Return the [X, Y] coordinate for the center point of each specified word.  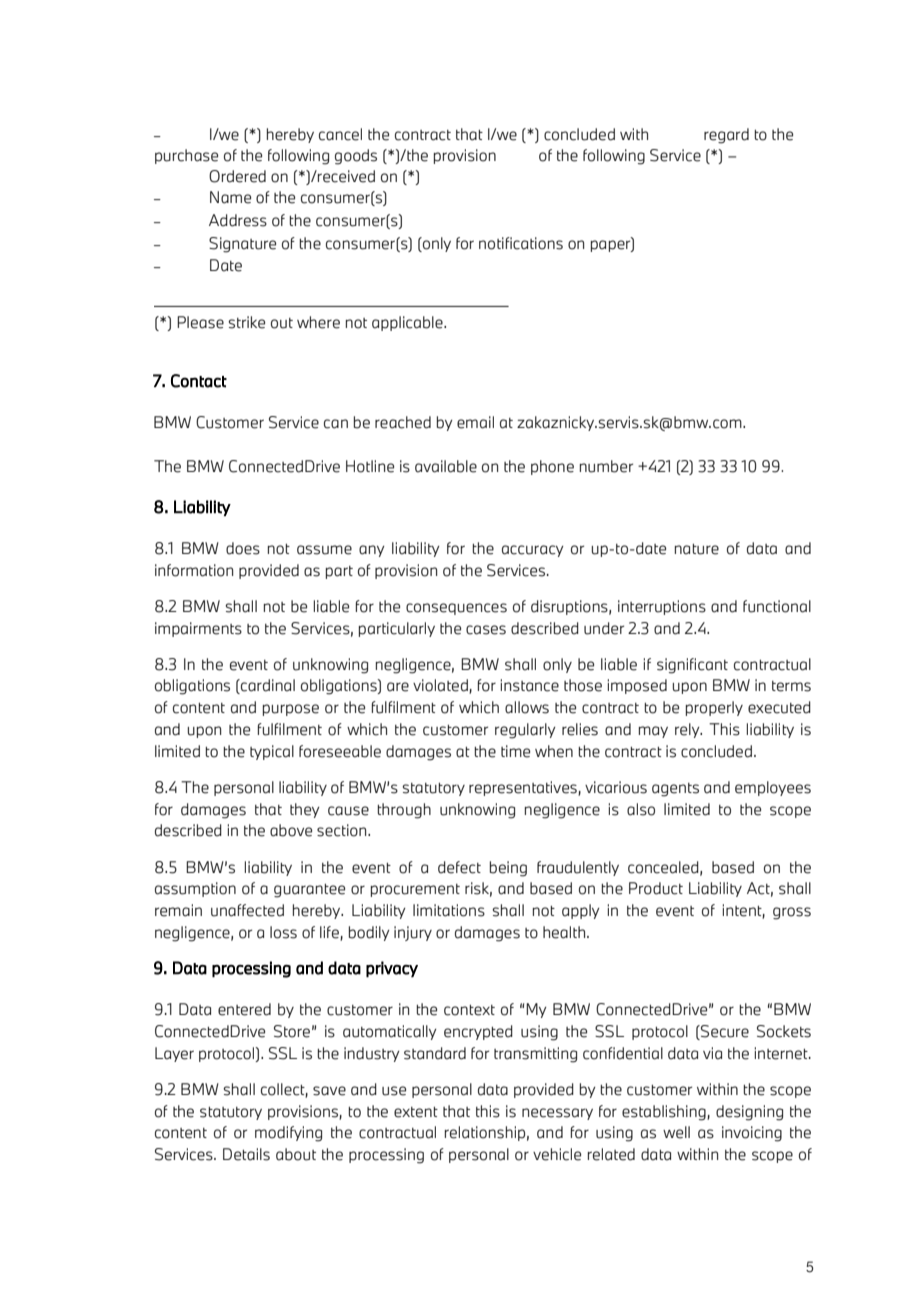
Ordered [237, 176]
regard [726, 136]
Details [246, 1154]
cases [486, 630]
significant [692, 666]
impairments [198, 629]
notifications [521, 243]
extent [416, 1112]
